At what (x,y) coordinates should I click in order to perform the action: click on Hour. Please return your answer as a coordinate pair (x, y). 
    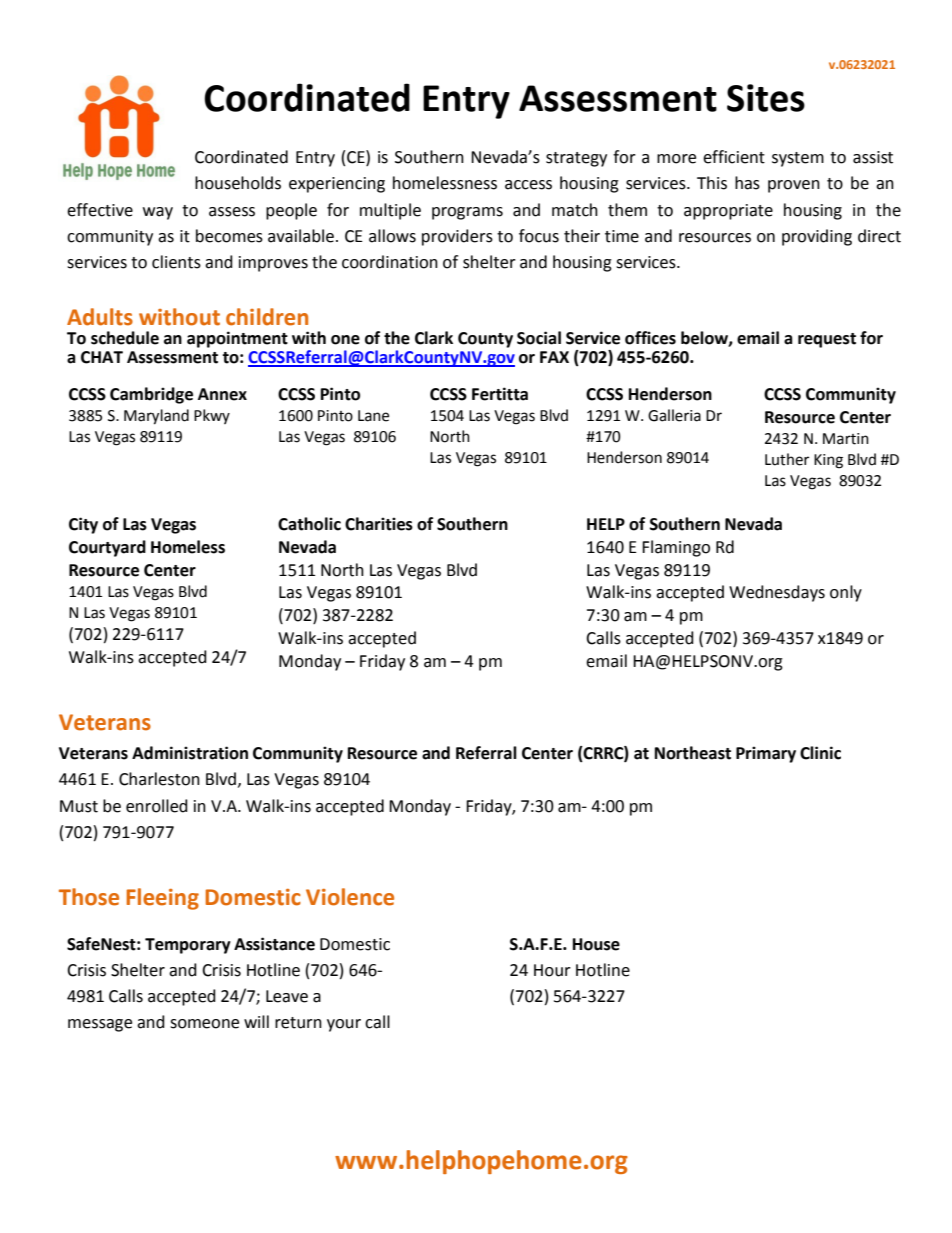
    Looking at the image, I should click on (552, 970).
